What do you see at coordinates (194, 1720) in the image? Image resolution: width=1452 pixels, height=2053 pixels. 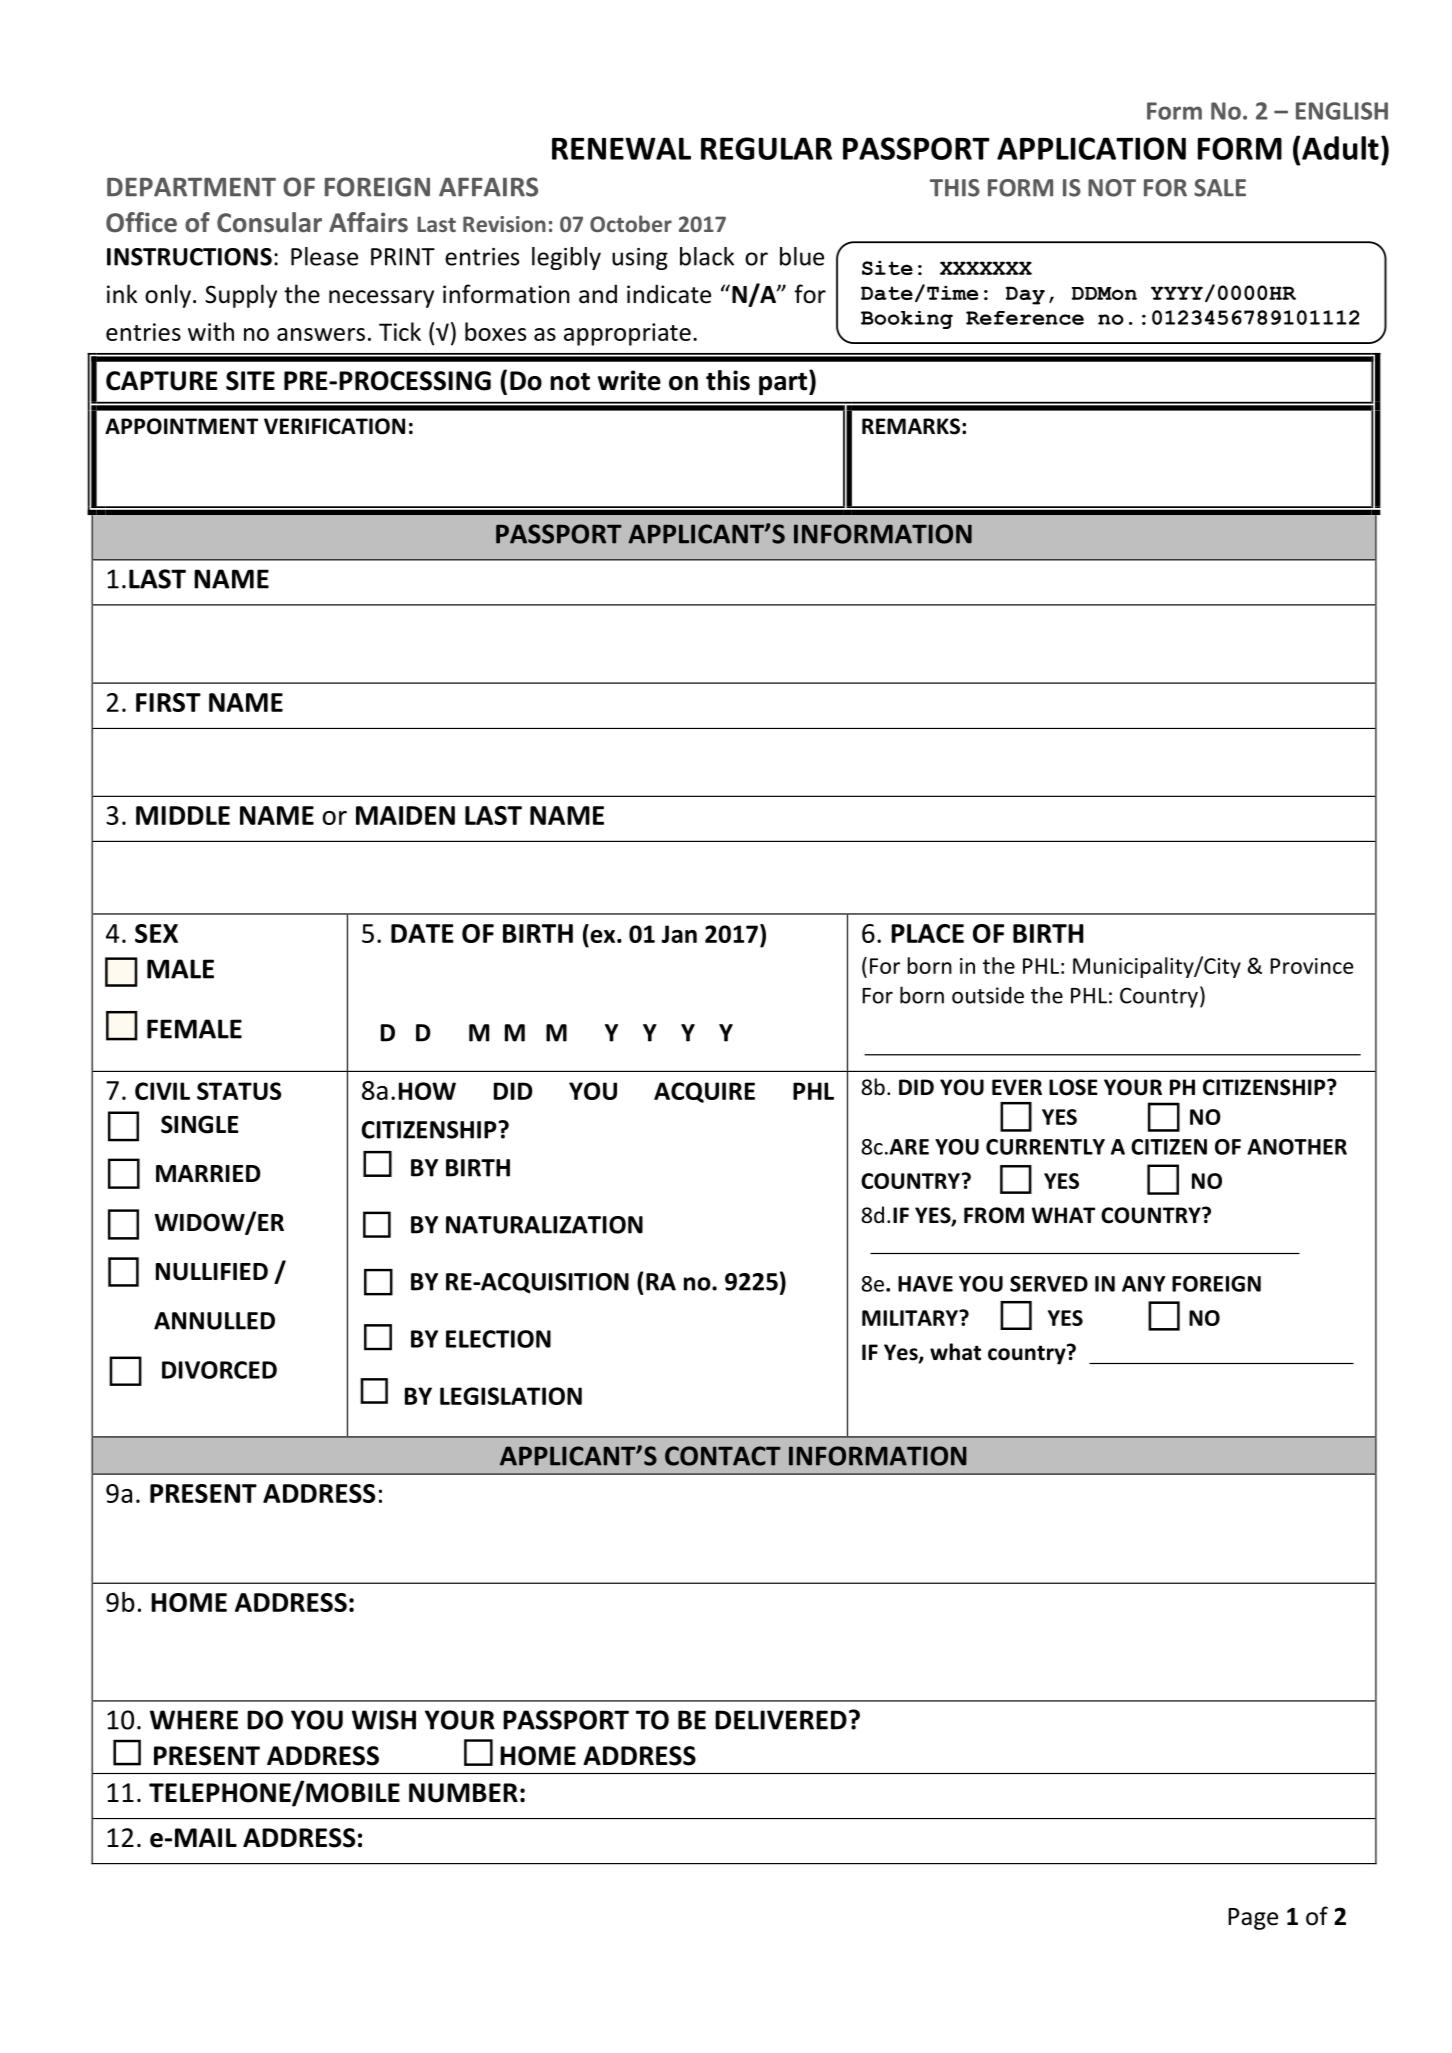 I see `WHERE` at bounding box center [194, 1720].
